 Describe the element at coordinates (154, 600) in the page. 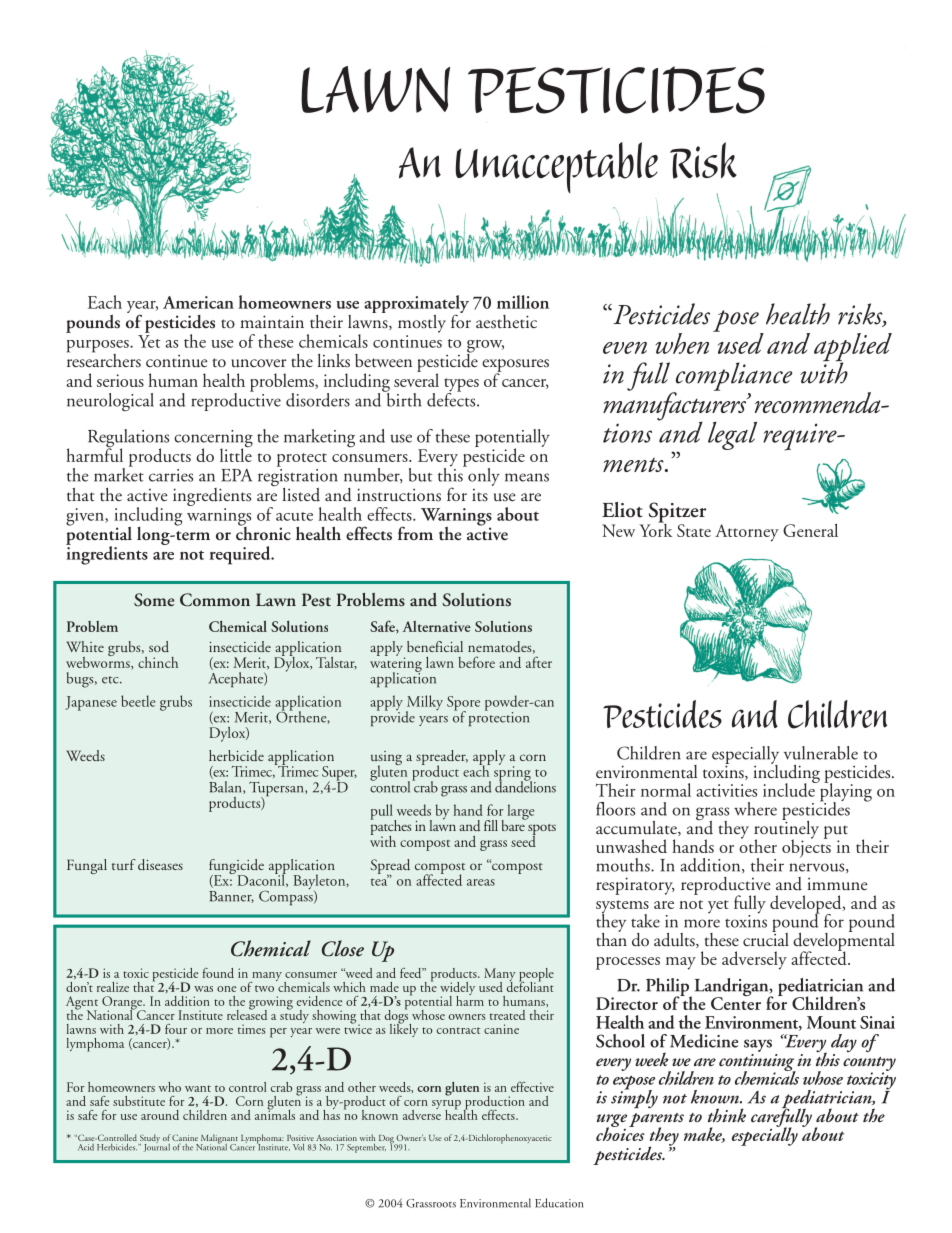

I see `Some` at that location.
